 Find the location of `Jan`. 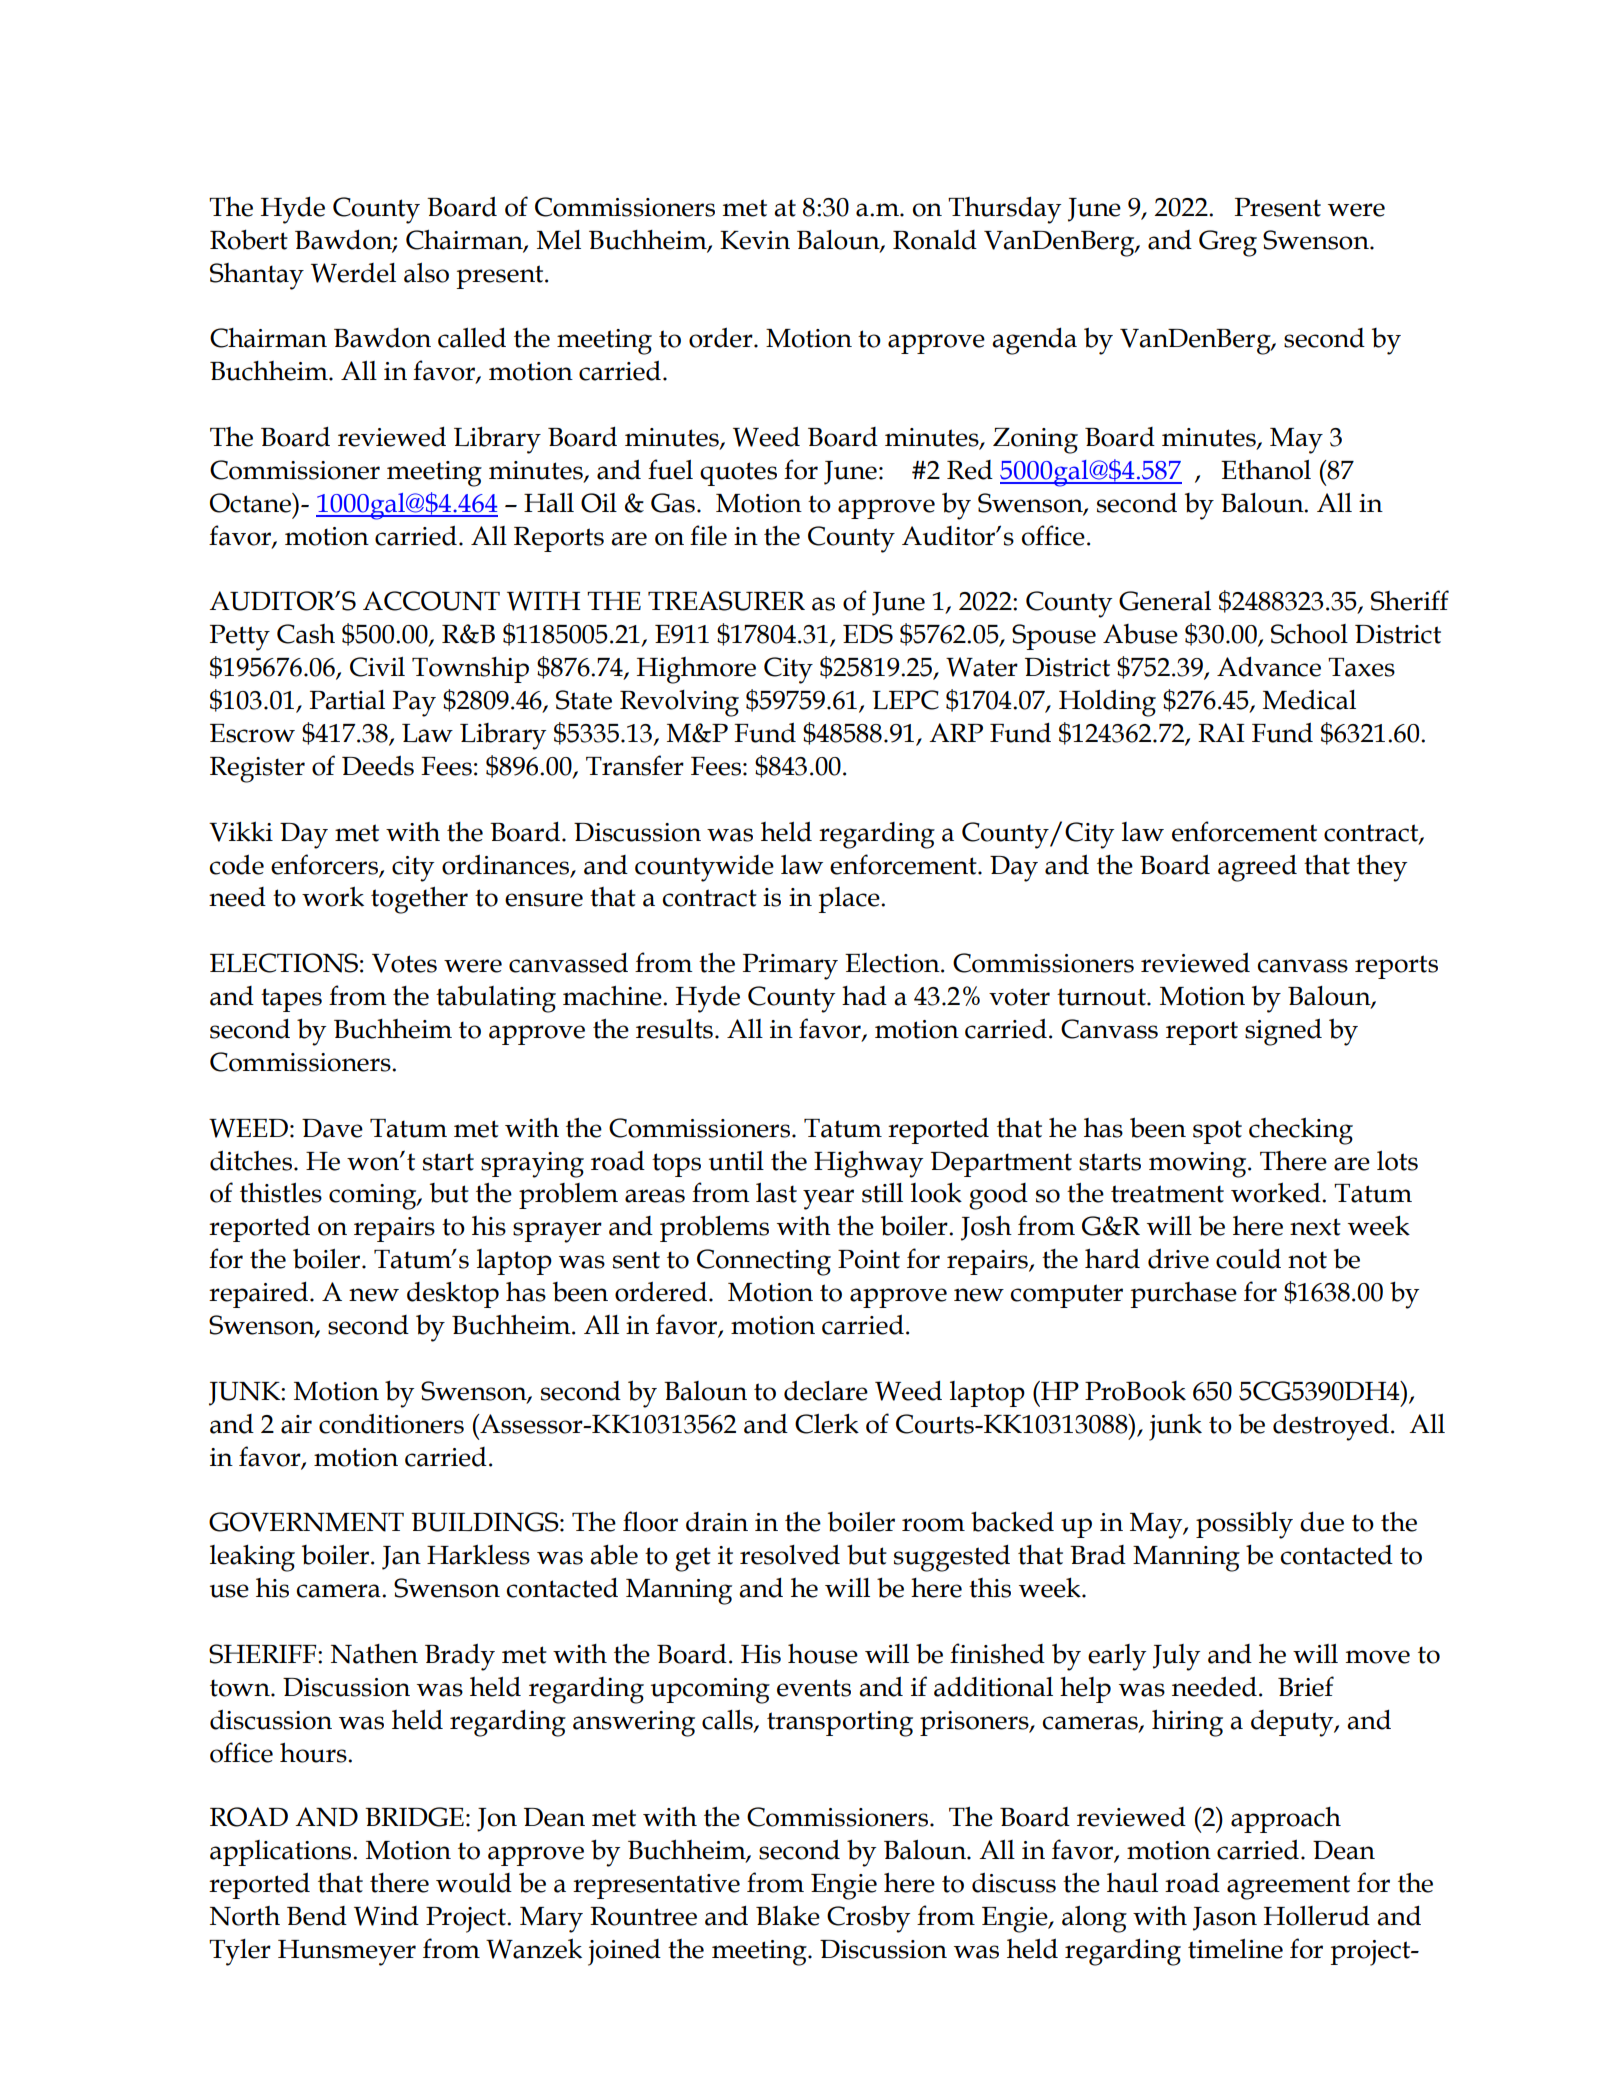

Jan is located at coordinates (401, 1558).
